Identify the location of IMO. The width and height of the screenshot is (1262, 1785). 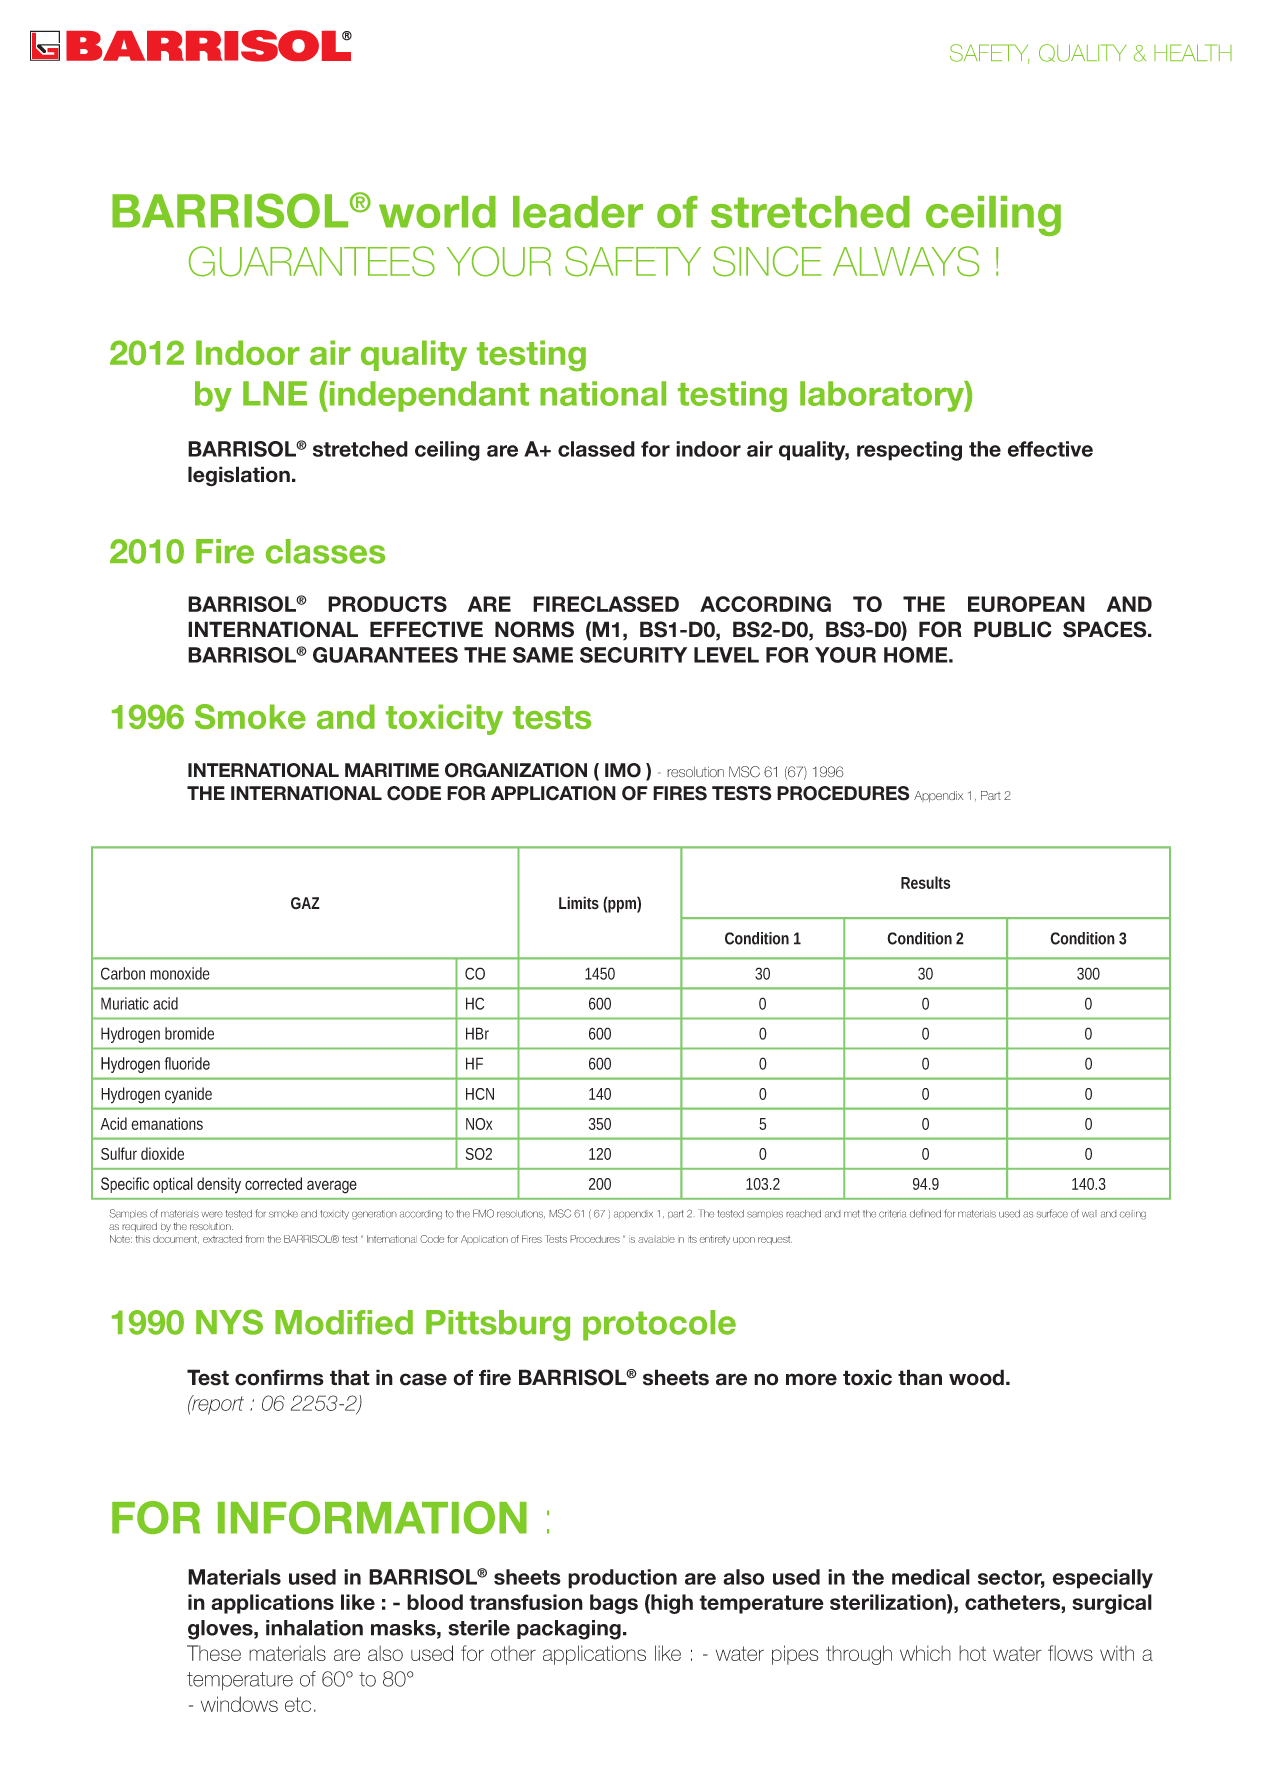
(623, 770).
